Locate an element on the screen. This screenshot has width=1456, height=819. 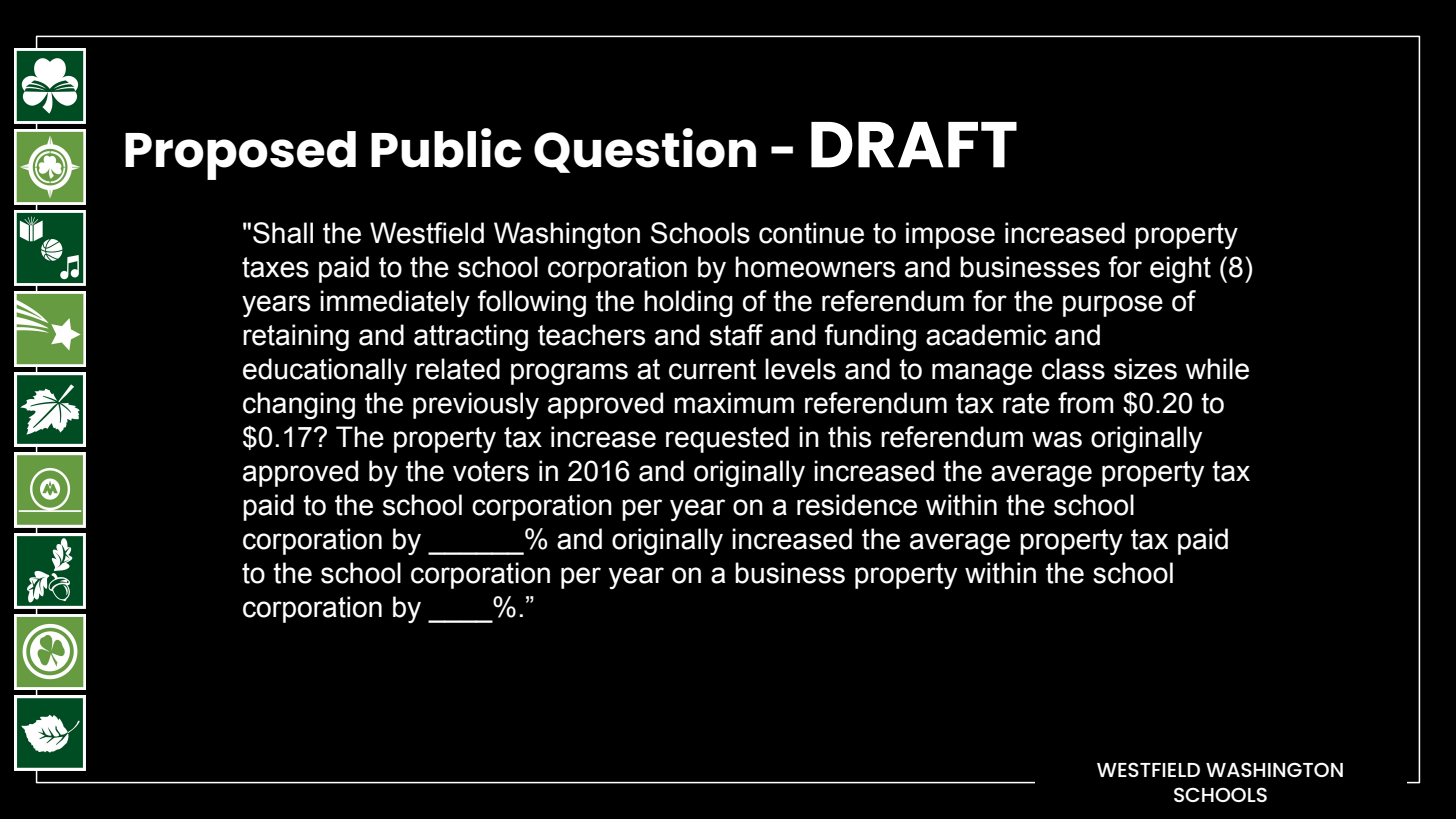
requested is located at coordinates (727, 439).
